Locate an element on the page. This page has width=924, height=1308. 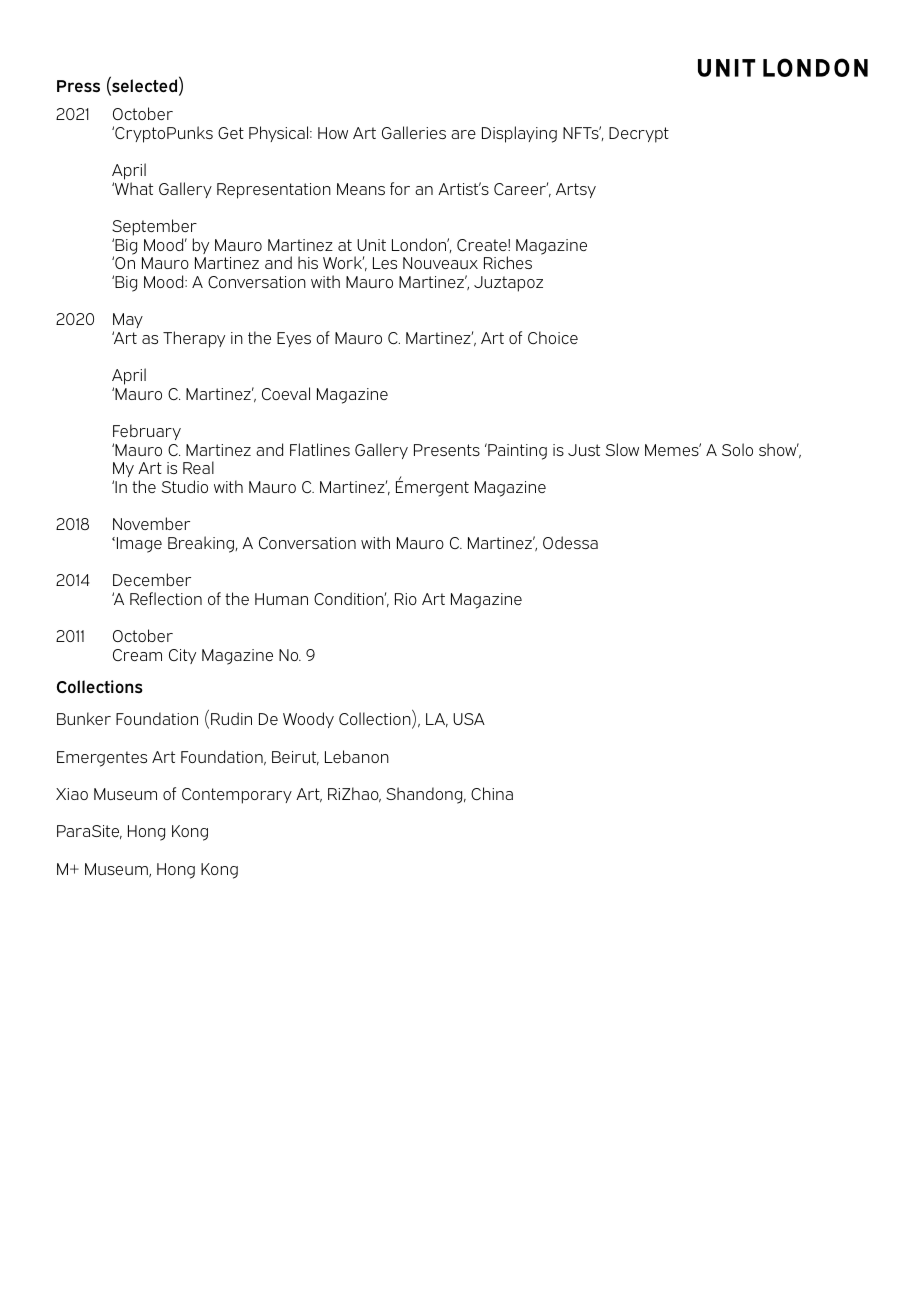
Presents is located at coordinates (447, 450).
